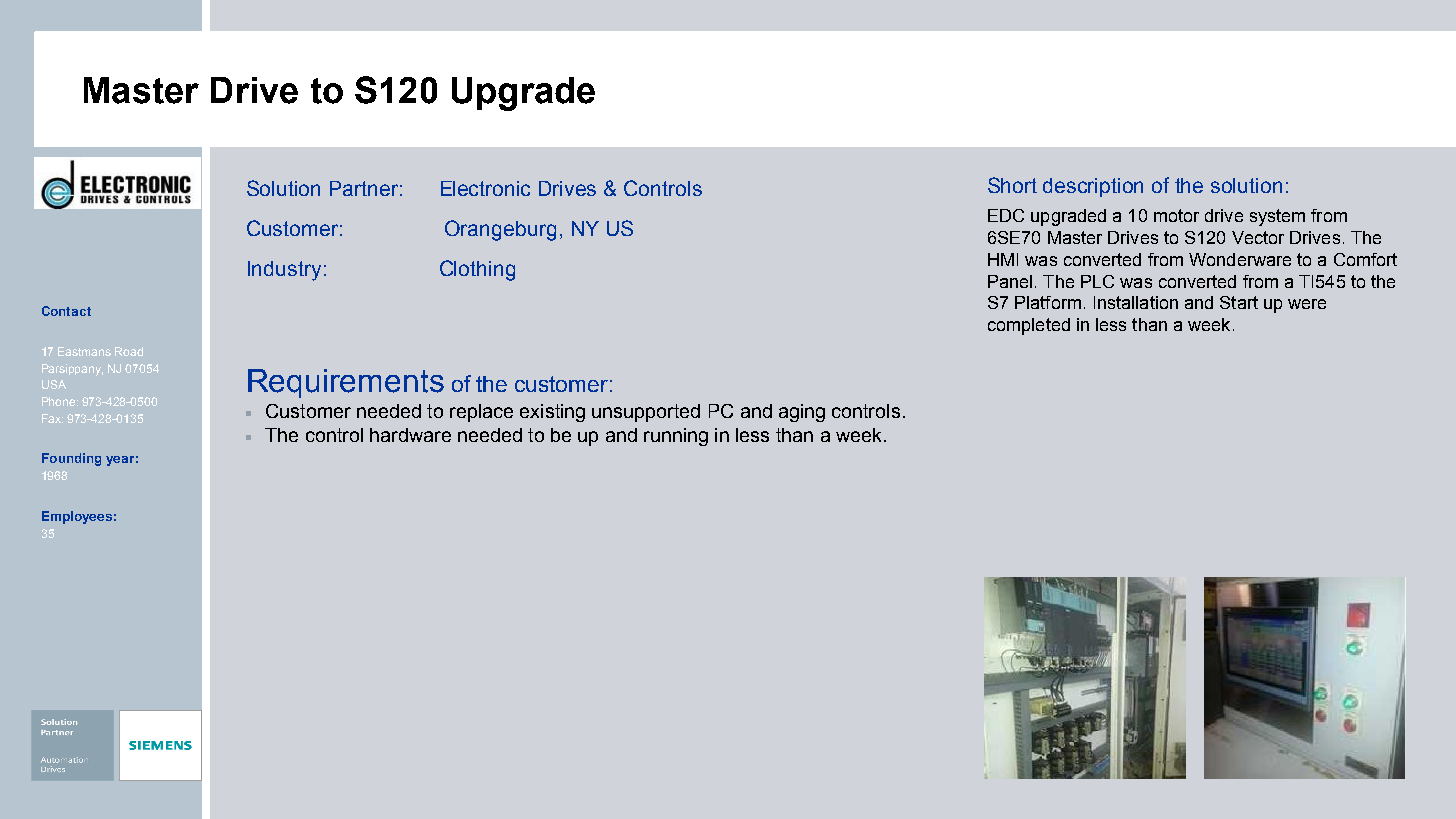  I want to click on Start, so click(1239, 302).
